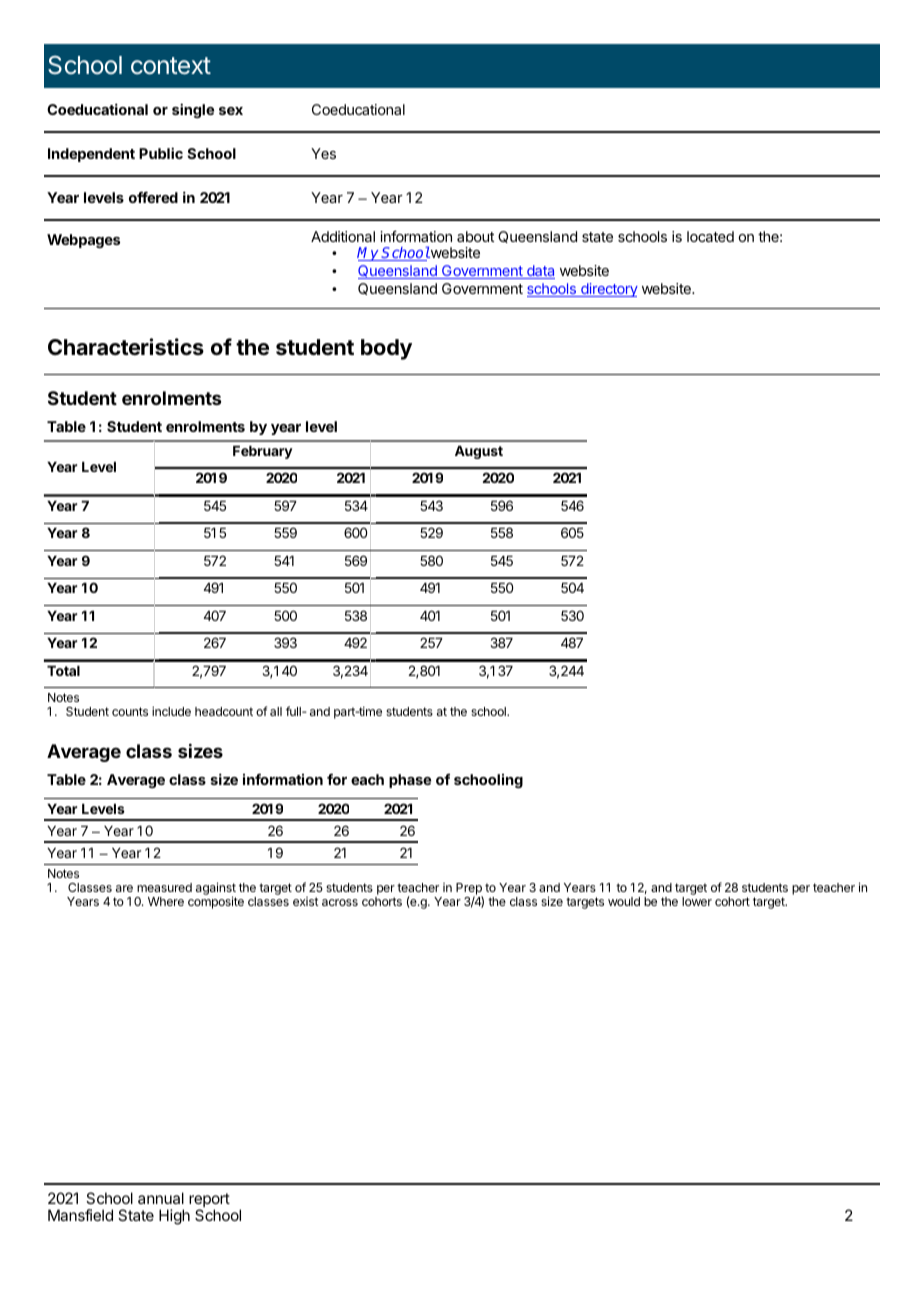 The image size is (924, 1308). What do you see at coordinates (161, 1198) in the screenshot?
I see `annual` at bounding box center [161, 1198].
